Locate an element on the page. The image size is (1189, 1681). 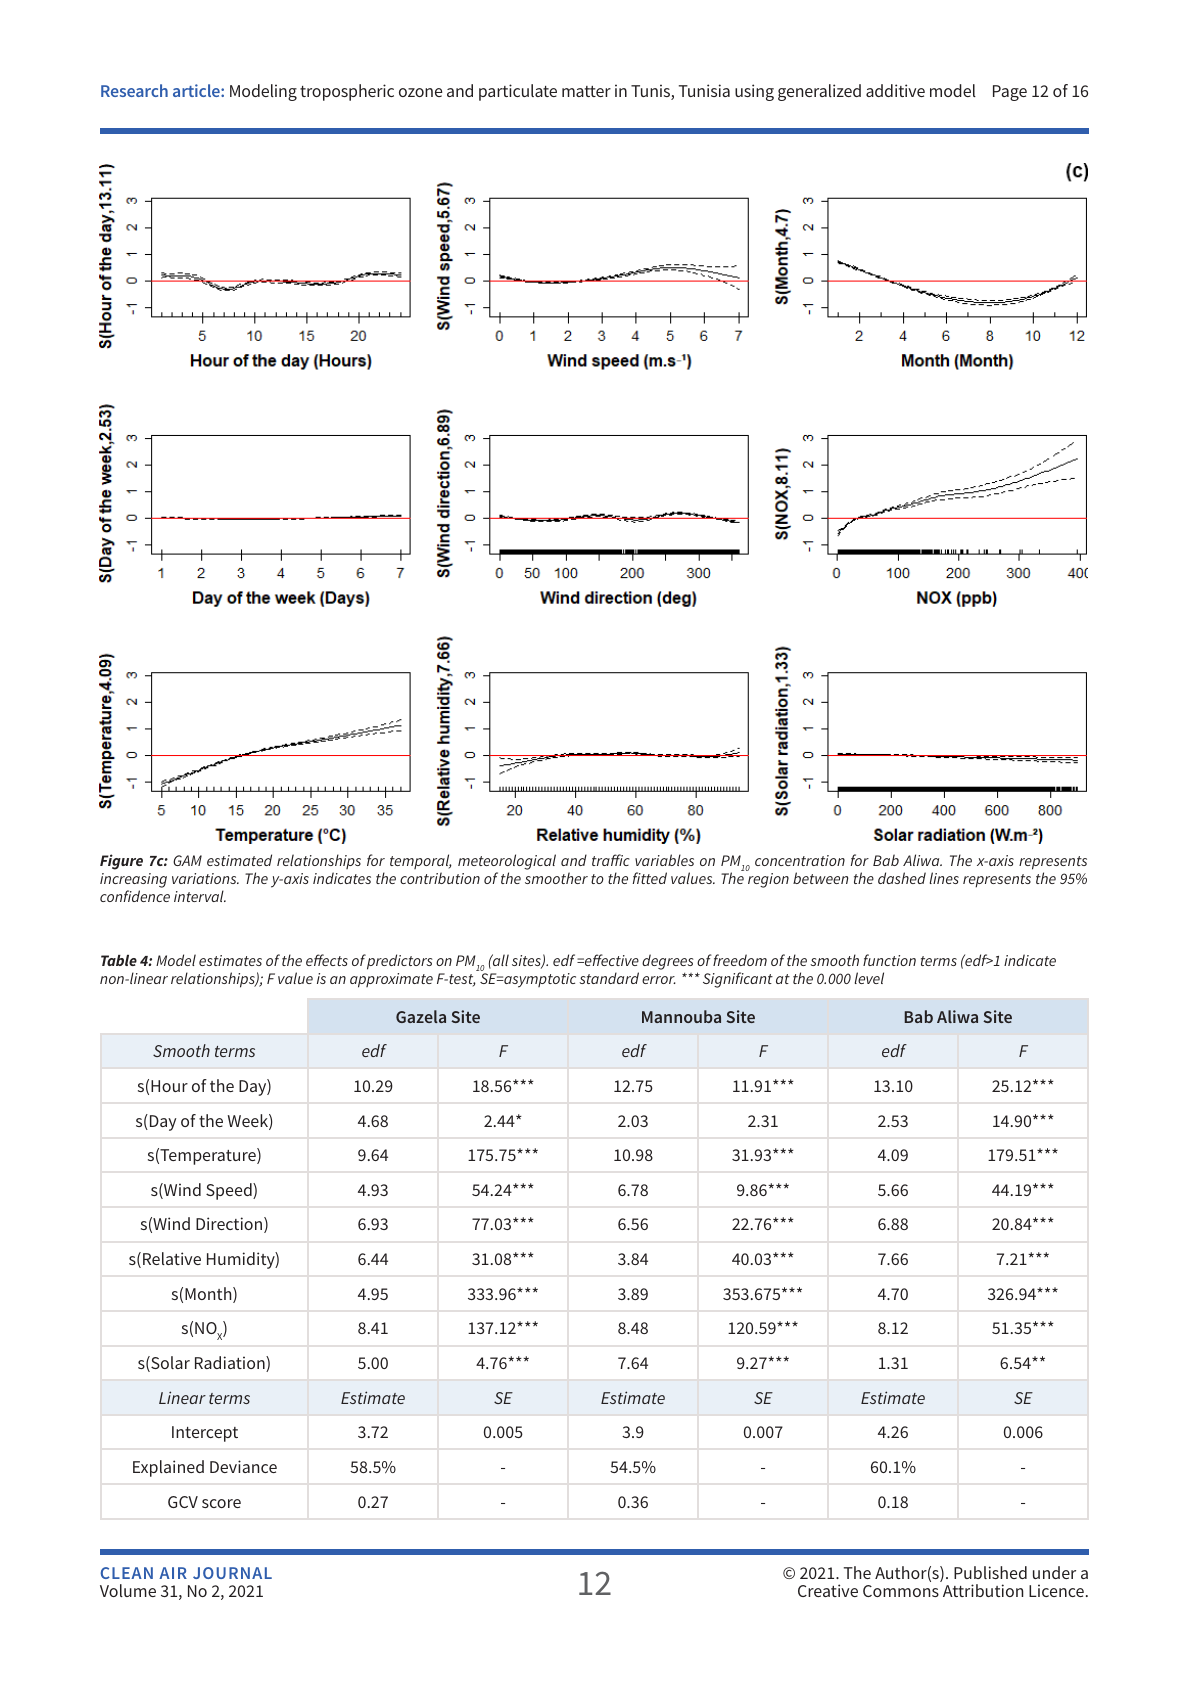
matter is located at coordinates (586, 91).
